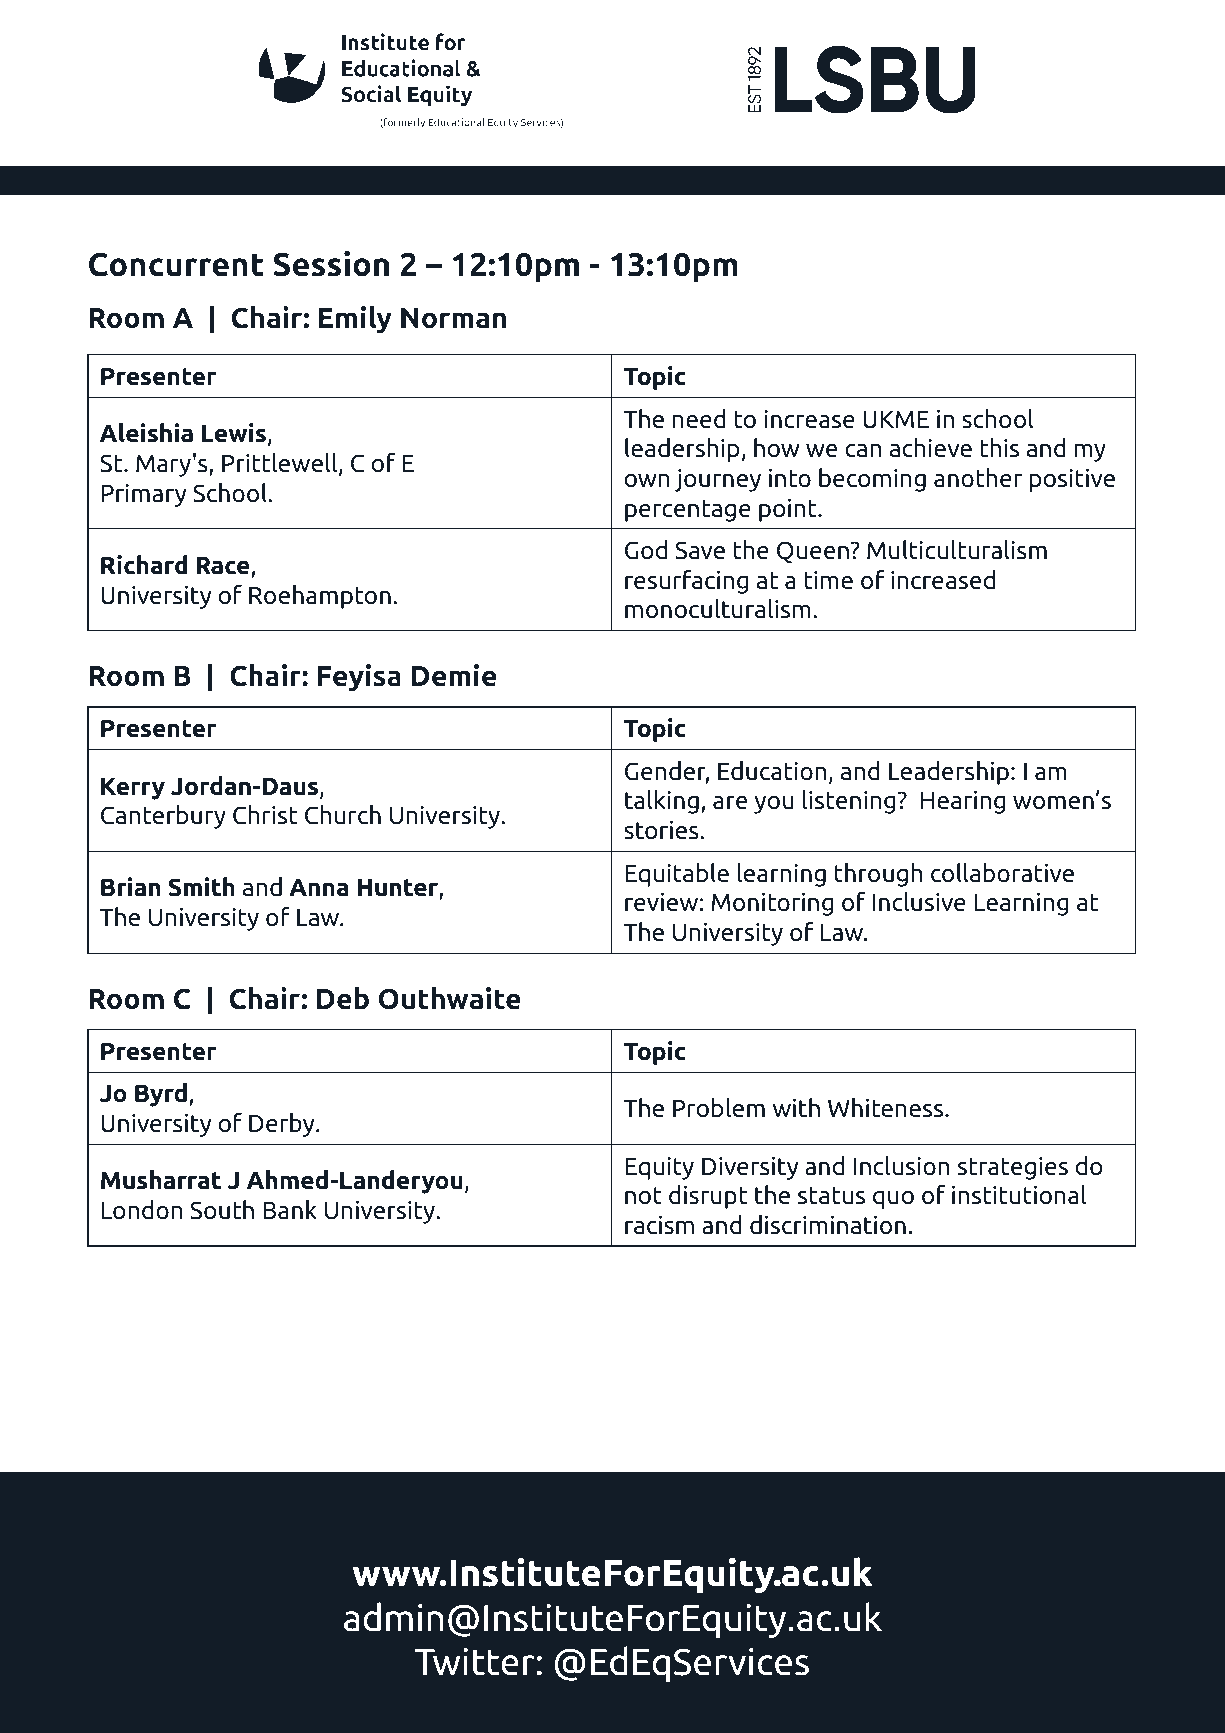 The image size is (1225, 1733). Describe the element at coordinates (265, 815) in the screenshot. I see `Christ` at that location.
